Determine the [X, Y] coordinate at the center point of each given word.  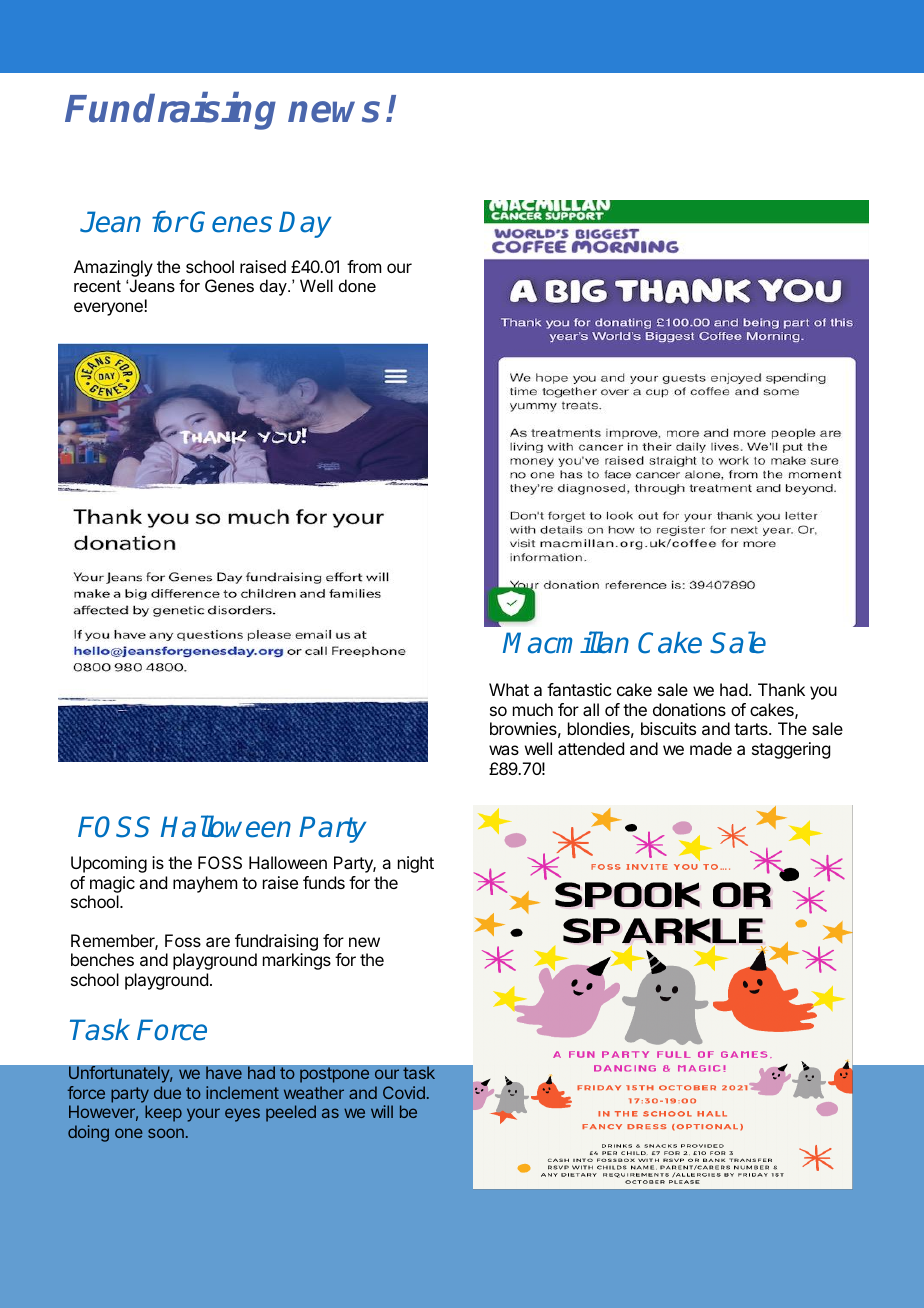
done [357, 285]
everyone [109, 309]
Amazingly [113, 270]
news [334, 112]
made [711, 748]
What [509, 689]
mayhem [205, 884]
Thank [781, 689]
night [416, 864]
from [364, 266]
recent [97, 286]
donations [689, 709]
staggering [791, 750]
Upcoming [109, 864]
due [167, 1092]
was [504, 750]
